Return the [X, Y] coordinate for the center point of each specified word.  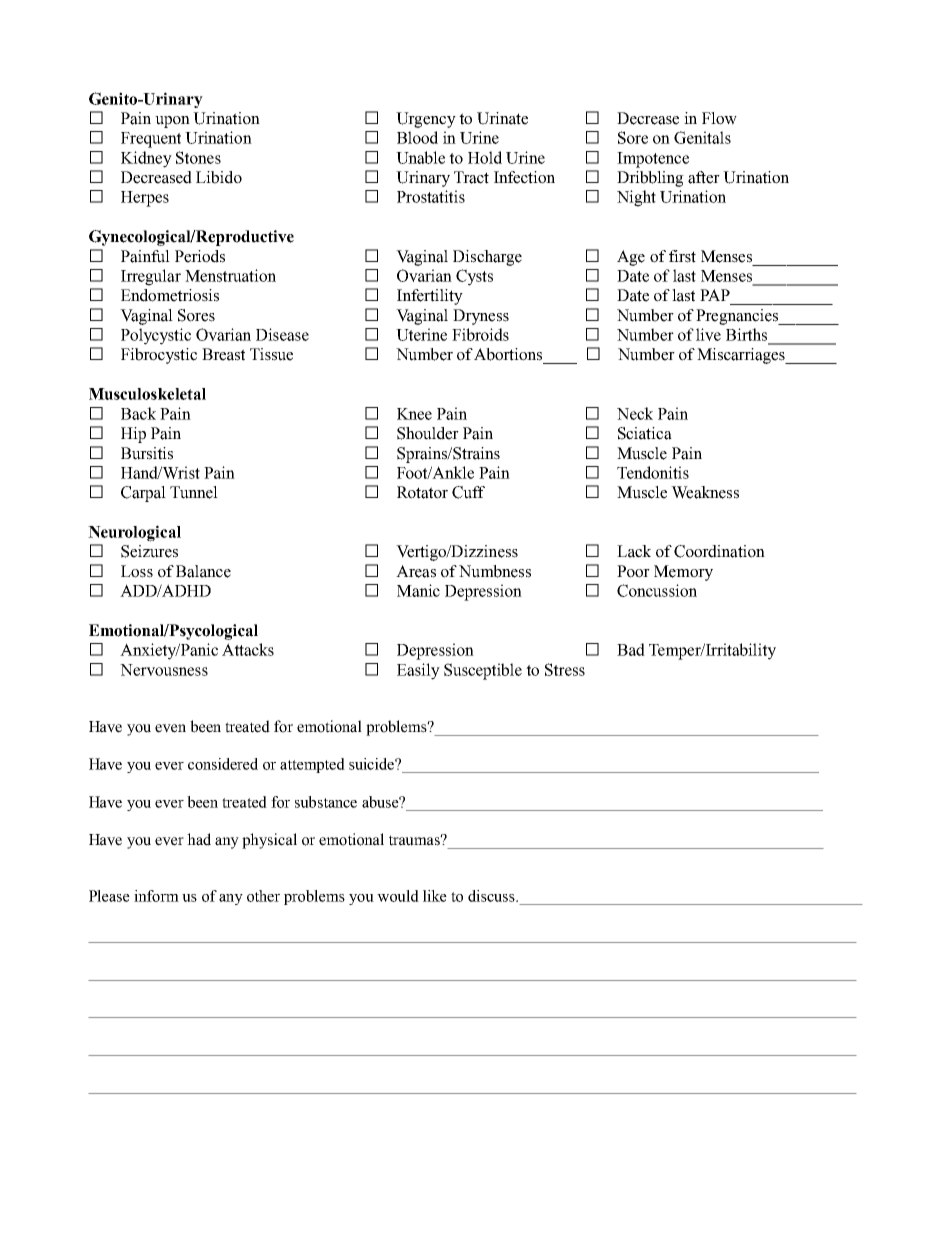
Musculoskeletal [147, 394]
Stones [198, 157]
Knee [414, 414]
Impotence [653, 160]
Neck [635, 413]
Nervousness [164, 670]
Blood [417, 137]
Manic [418, 590]
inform [156, 896]
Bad [631, 649]
